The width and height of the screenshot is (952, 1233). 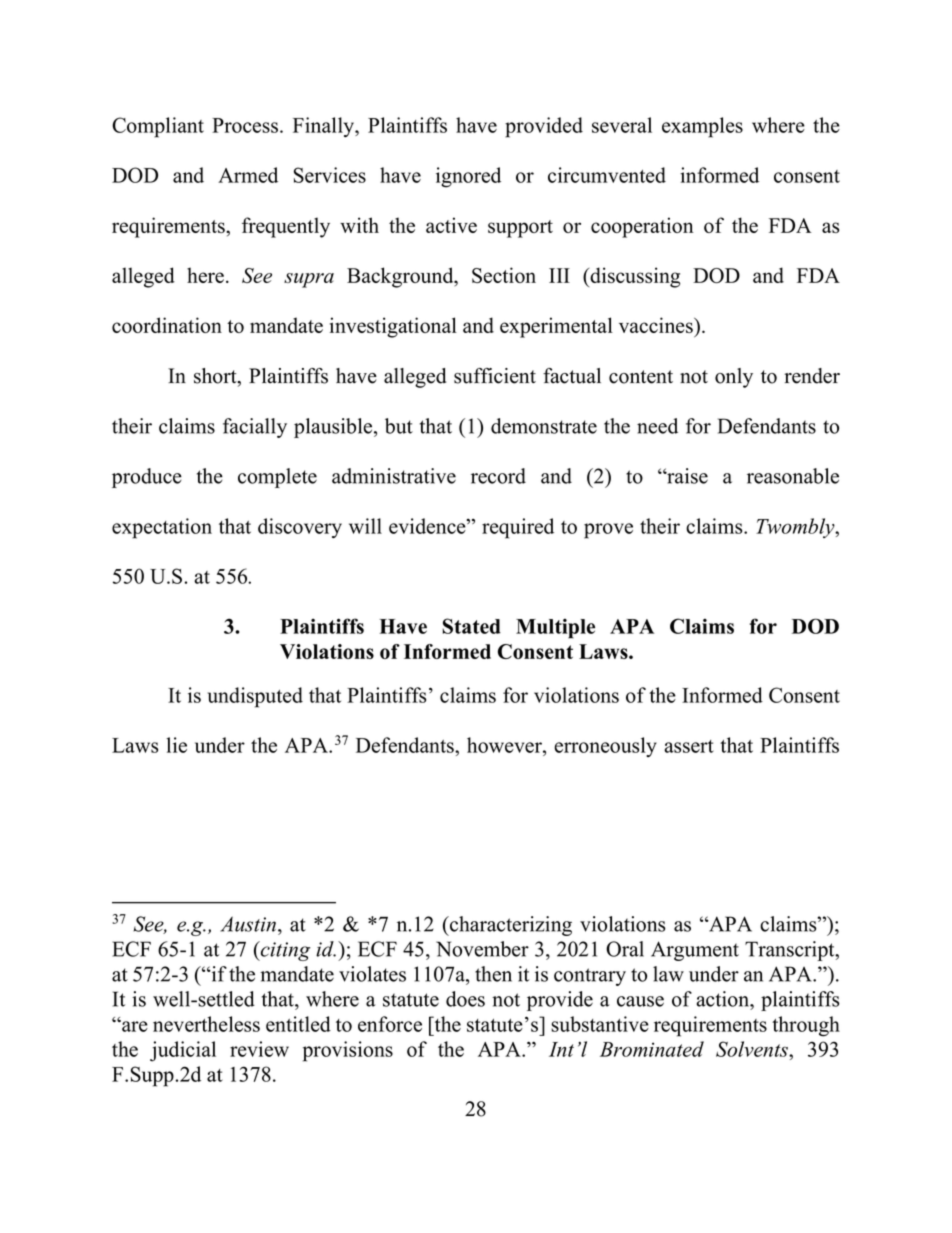 I want to click on Solvents, so click(x=753, y=1049).
